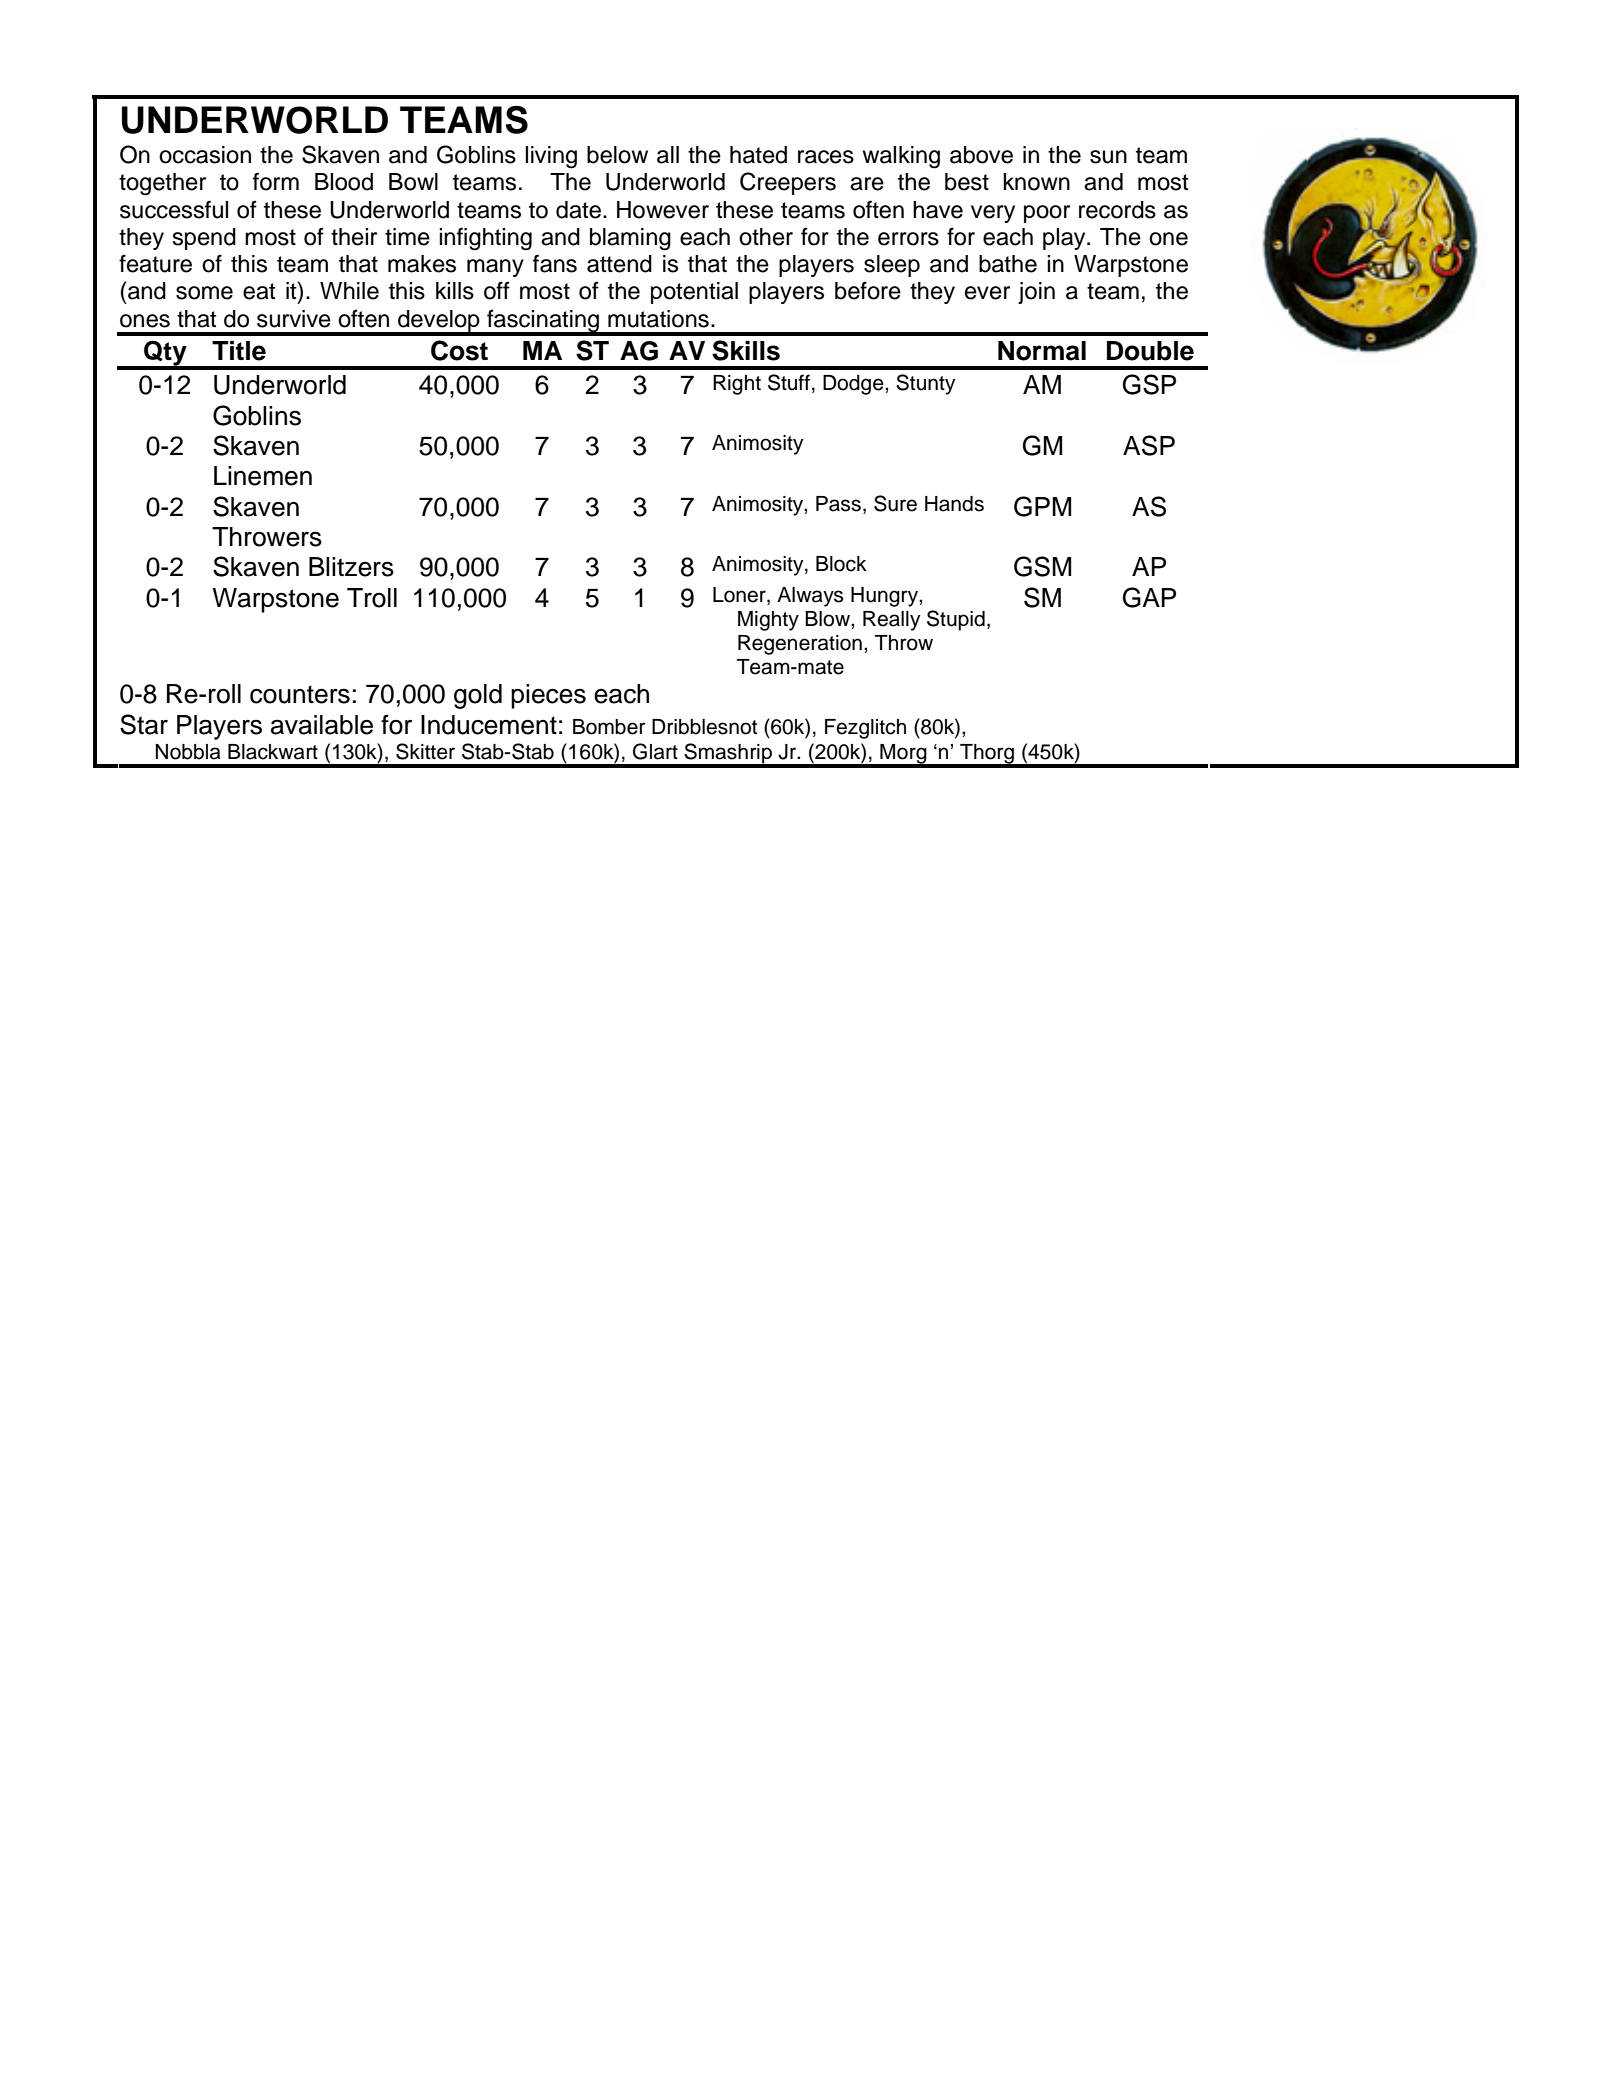 Image resolution: width=1612 pixels, height=2086 pixels. What do you see at coordinates (737, 385) in the image?
I see `Right` at bounding box center [737, 385].
